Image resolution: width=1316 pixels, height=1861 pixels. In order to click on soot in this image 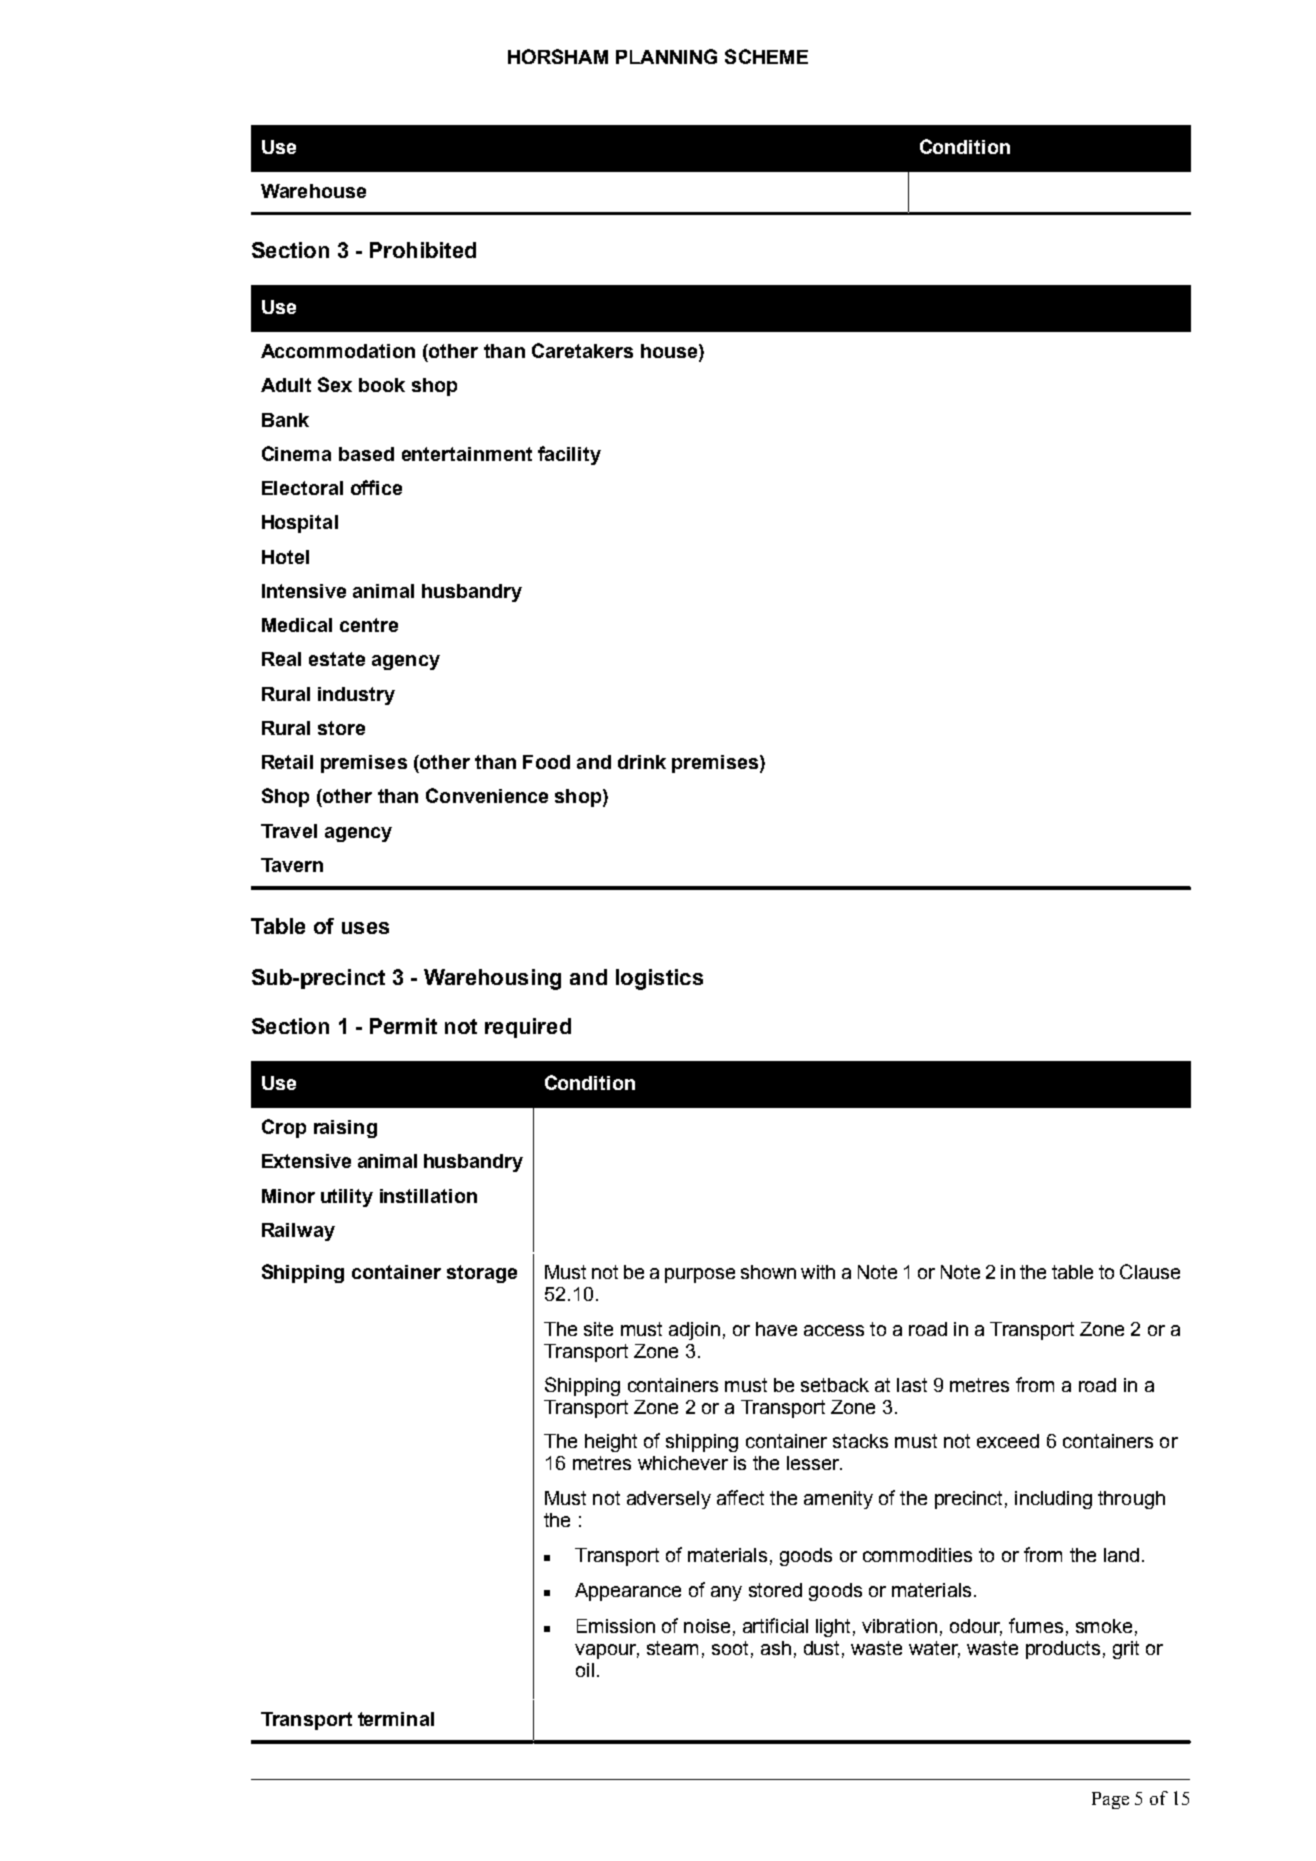, I will do `click(730, 1648)`.
